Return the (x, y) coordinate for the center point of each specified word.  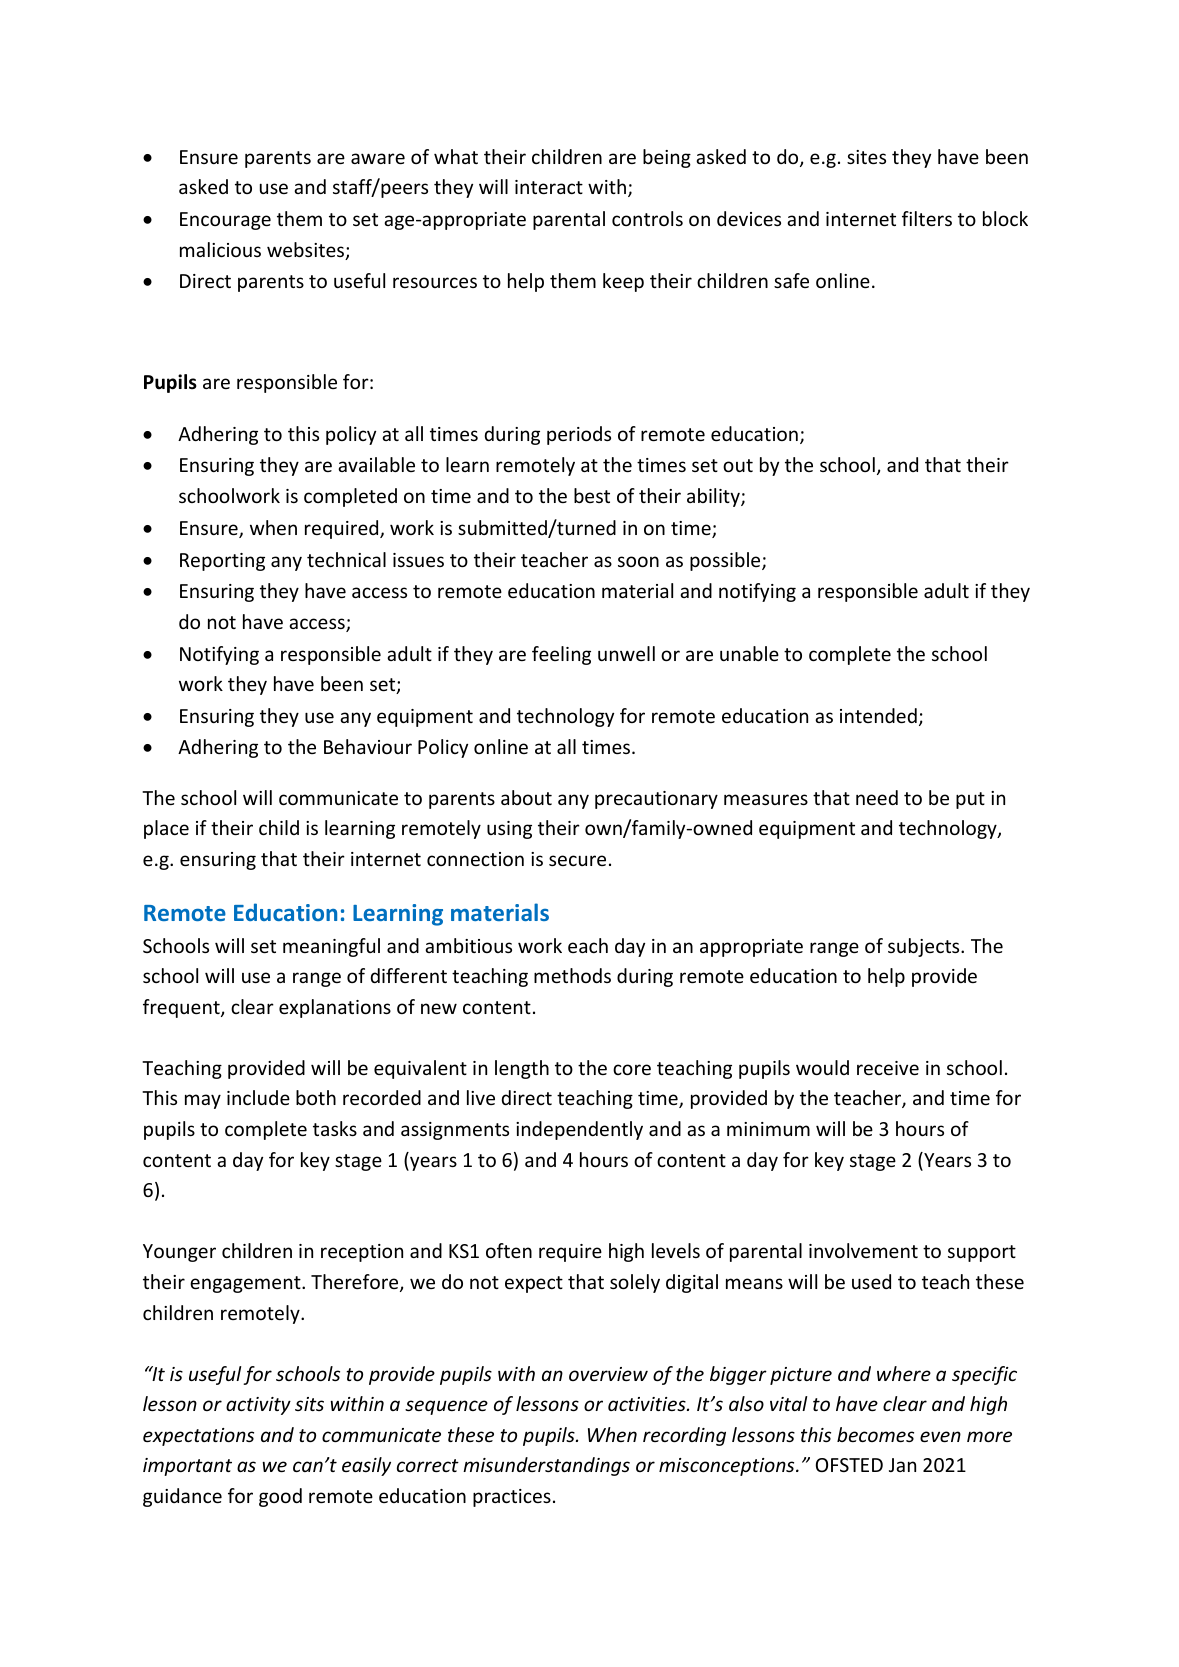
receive (888, 1068)
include (258, 1097)
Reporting (222, 562)
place (166, 829)
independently (579, 1130)
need (877, 797)
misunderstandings (546, 1466)
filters (927, 218)
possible (726, 561)
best (592, 495)
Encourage (225, 221)
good (280, 1497)
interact (549, 187)
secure (577, 860)
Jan (902, 1465)
